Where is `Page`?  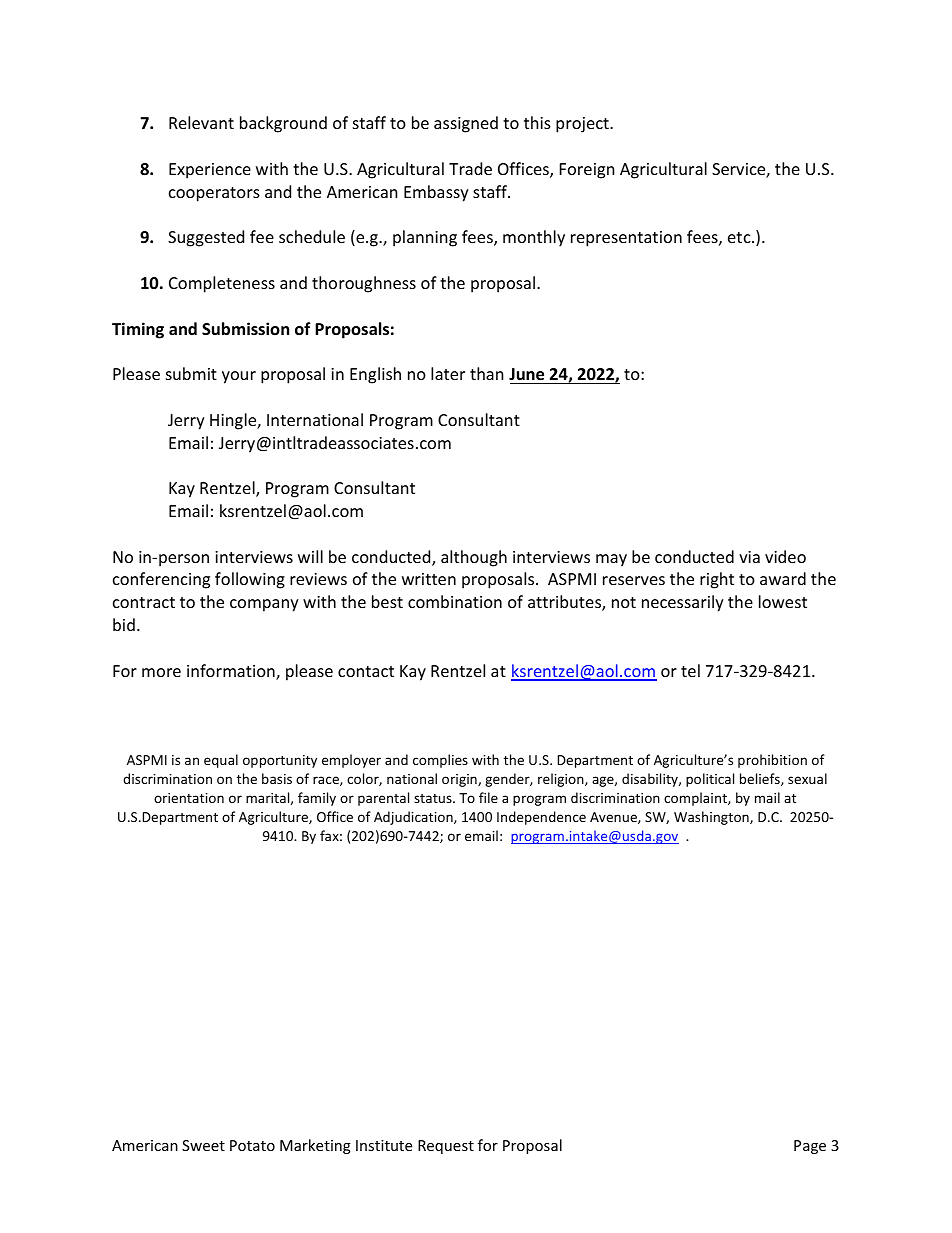
Page is located at coordinates (810, 1147).
